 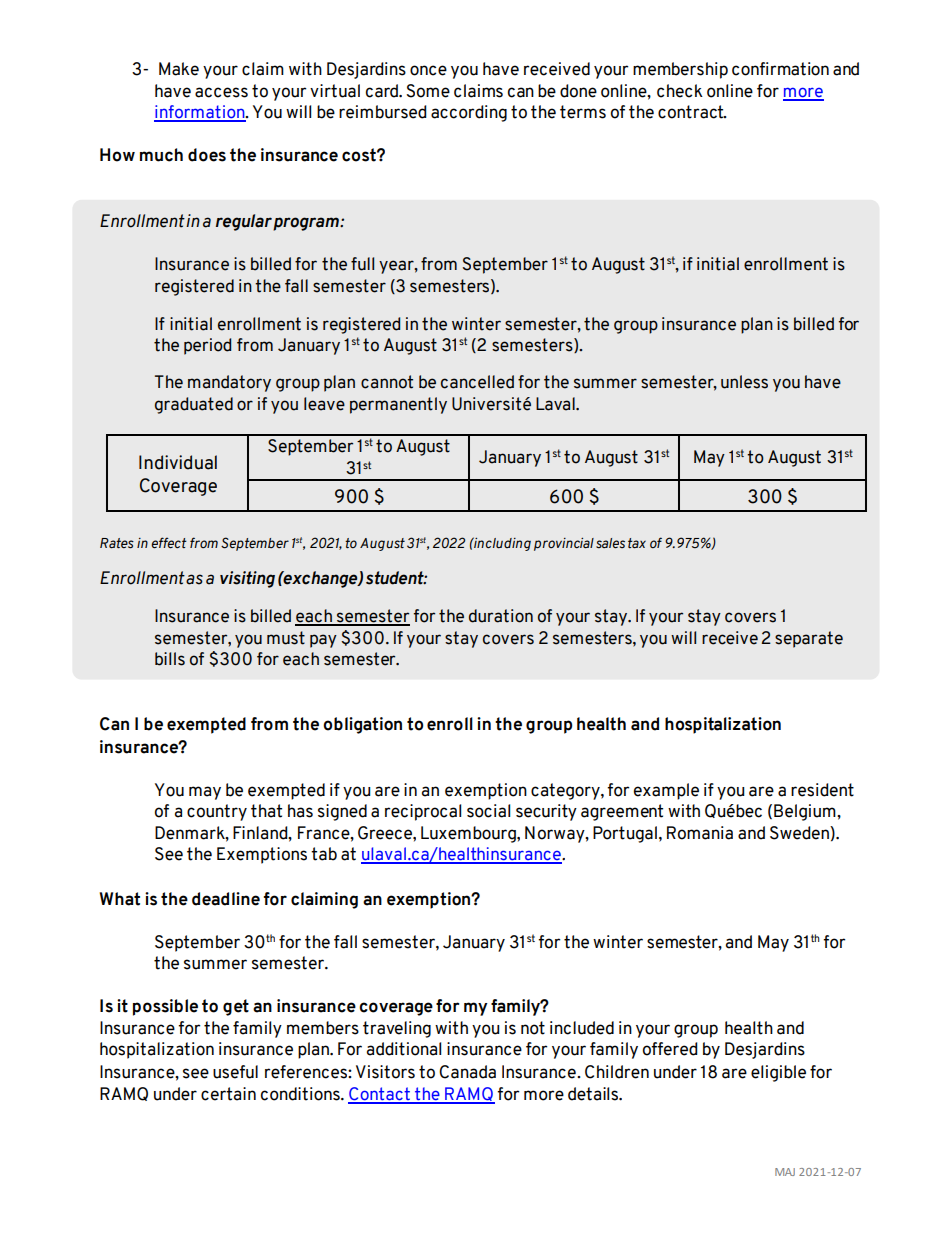 I want to click on unless, so click(x=744, y=382).
